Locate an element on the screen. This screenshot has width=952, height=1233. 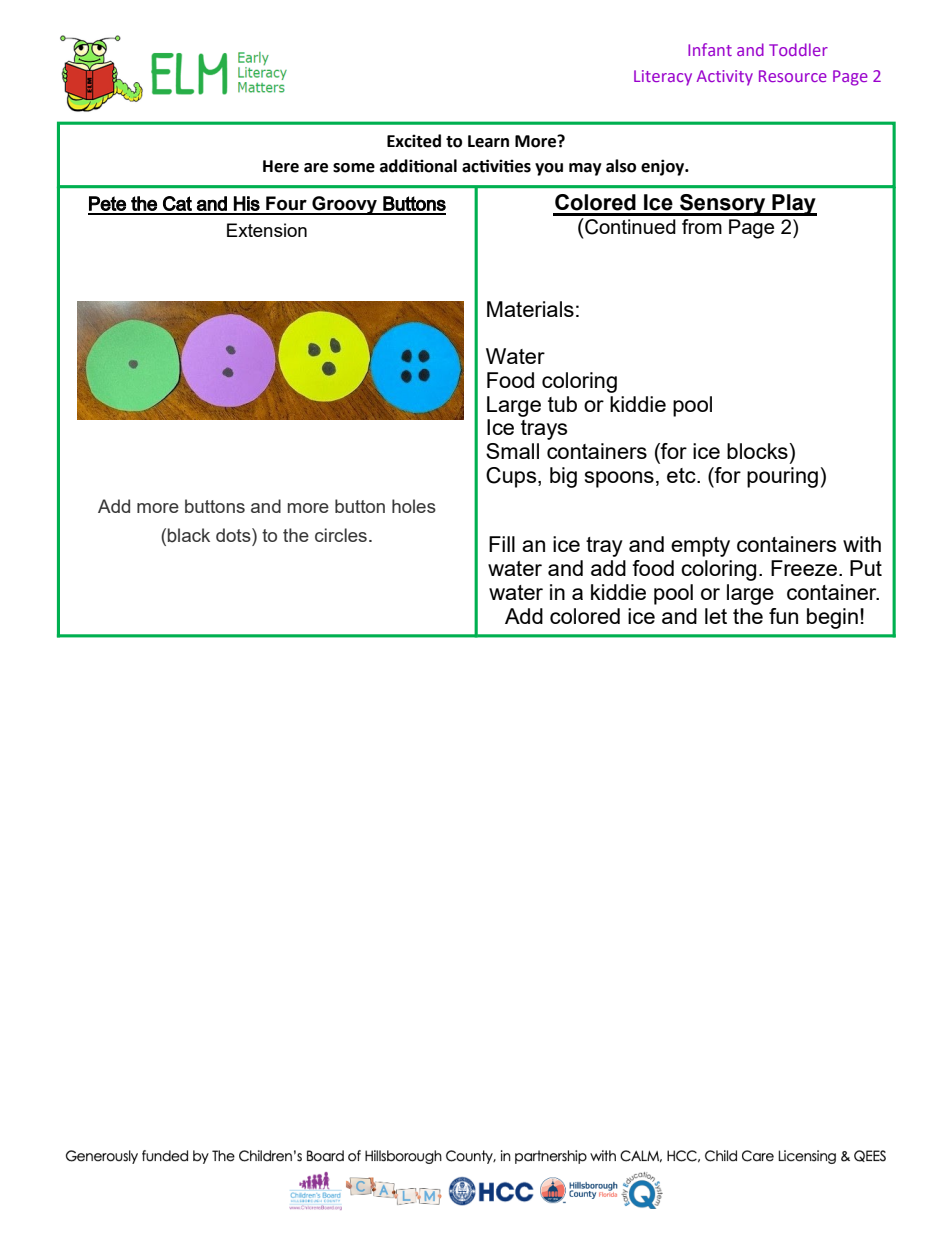
Materials is located at coordinates (530, 309).
